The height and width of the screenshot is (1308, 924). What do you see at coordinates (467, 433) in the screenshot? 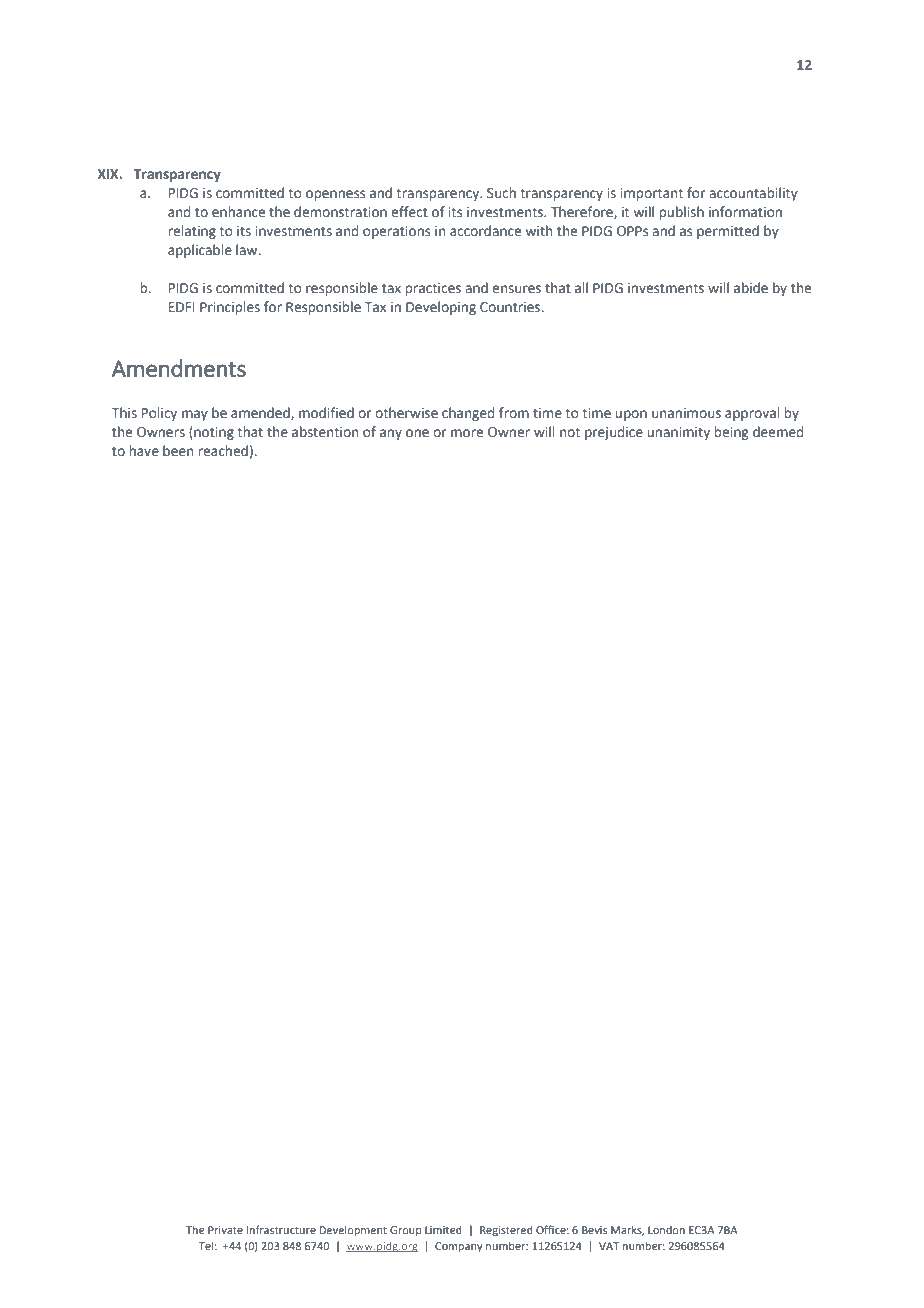
I see `more` at bounding box center [467, 433].
